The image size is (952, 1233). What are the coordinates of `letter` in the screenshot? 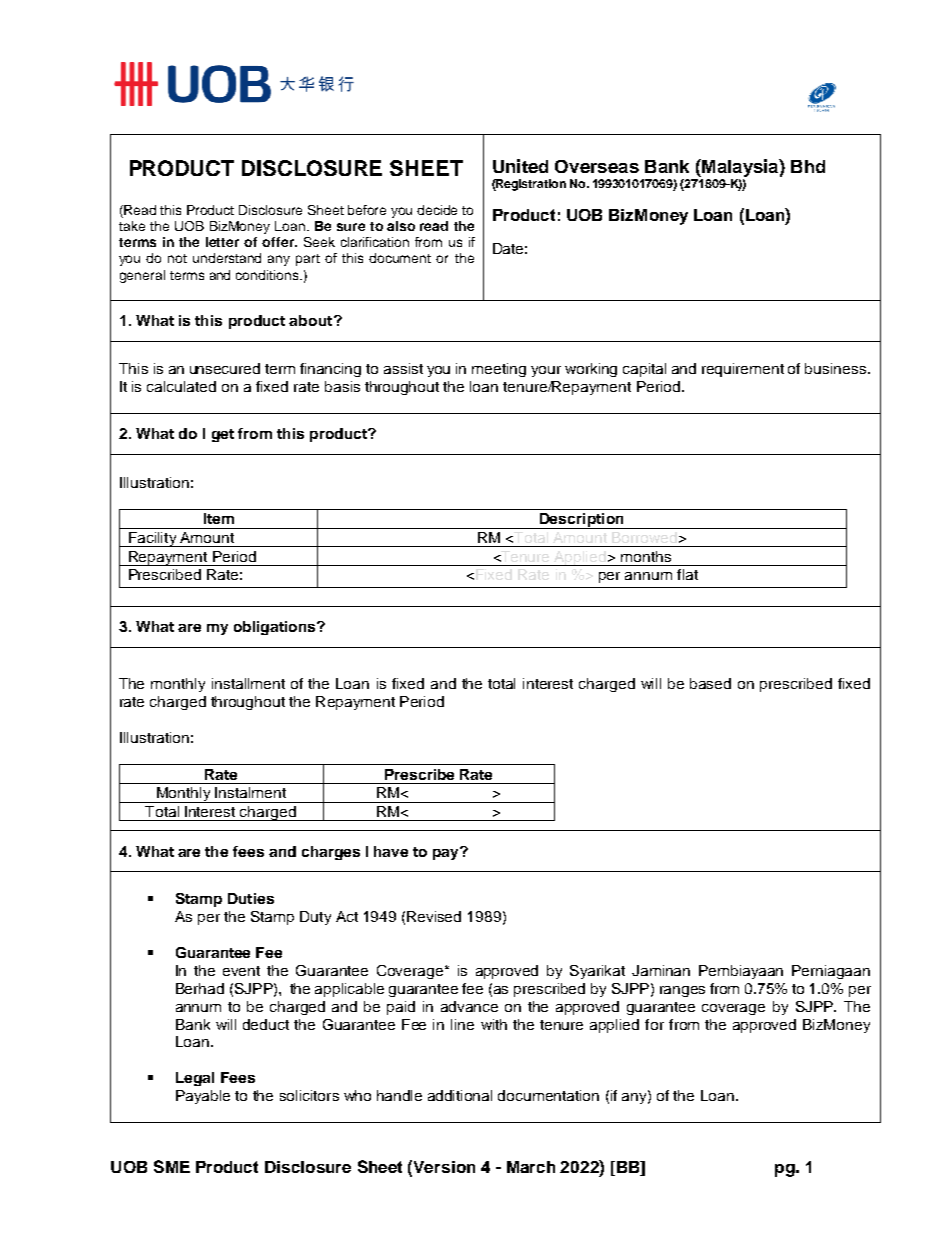 It's located at (222, 242).
